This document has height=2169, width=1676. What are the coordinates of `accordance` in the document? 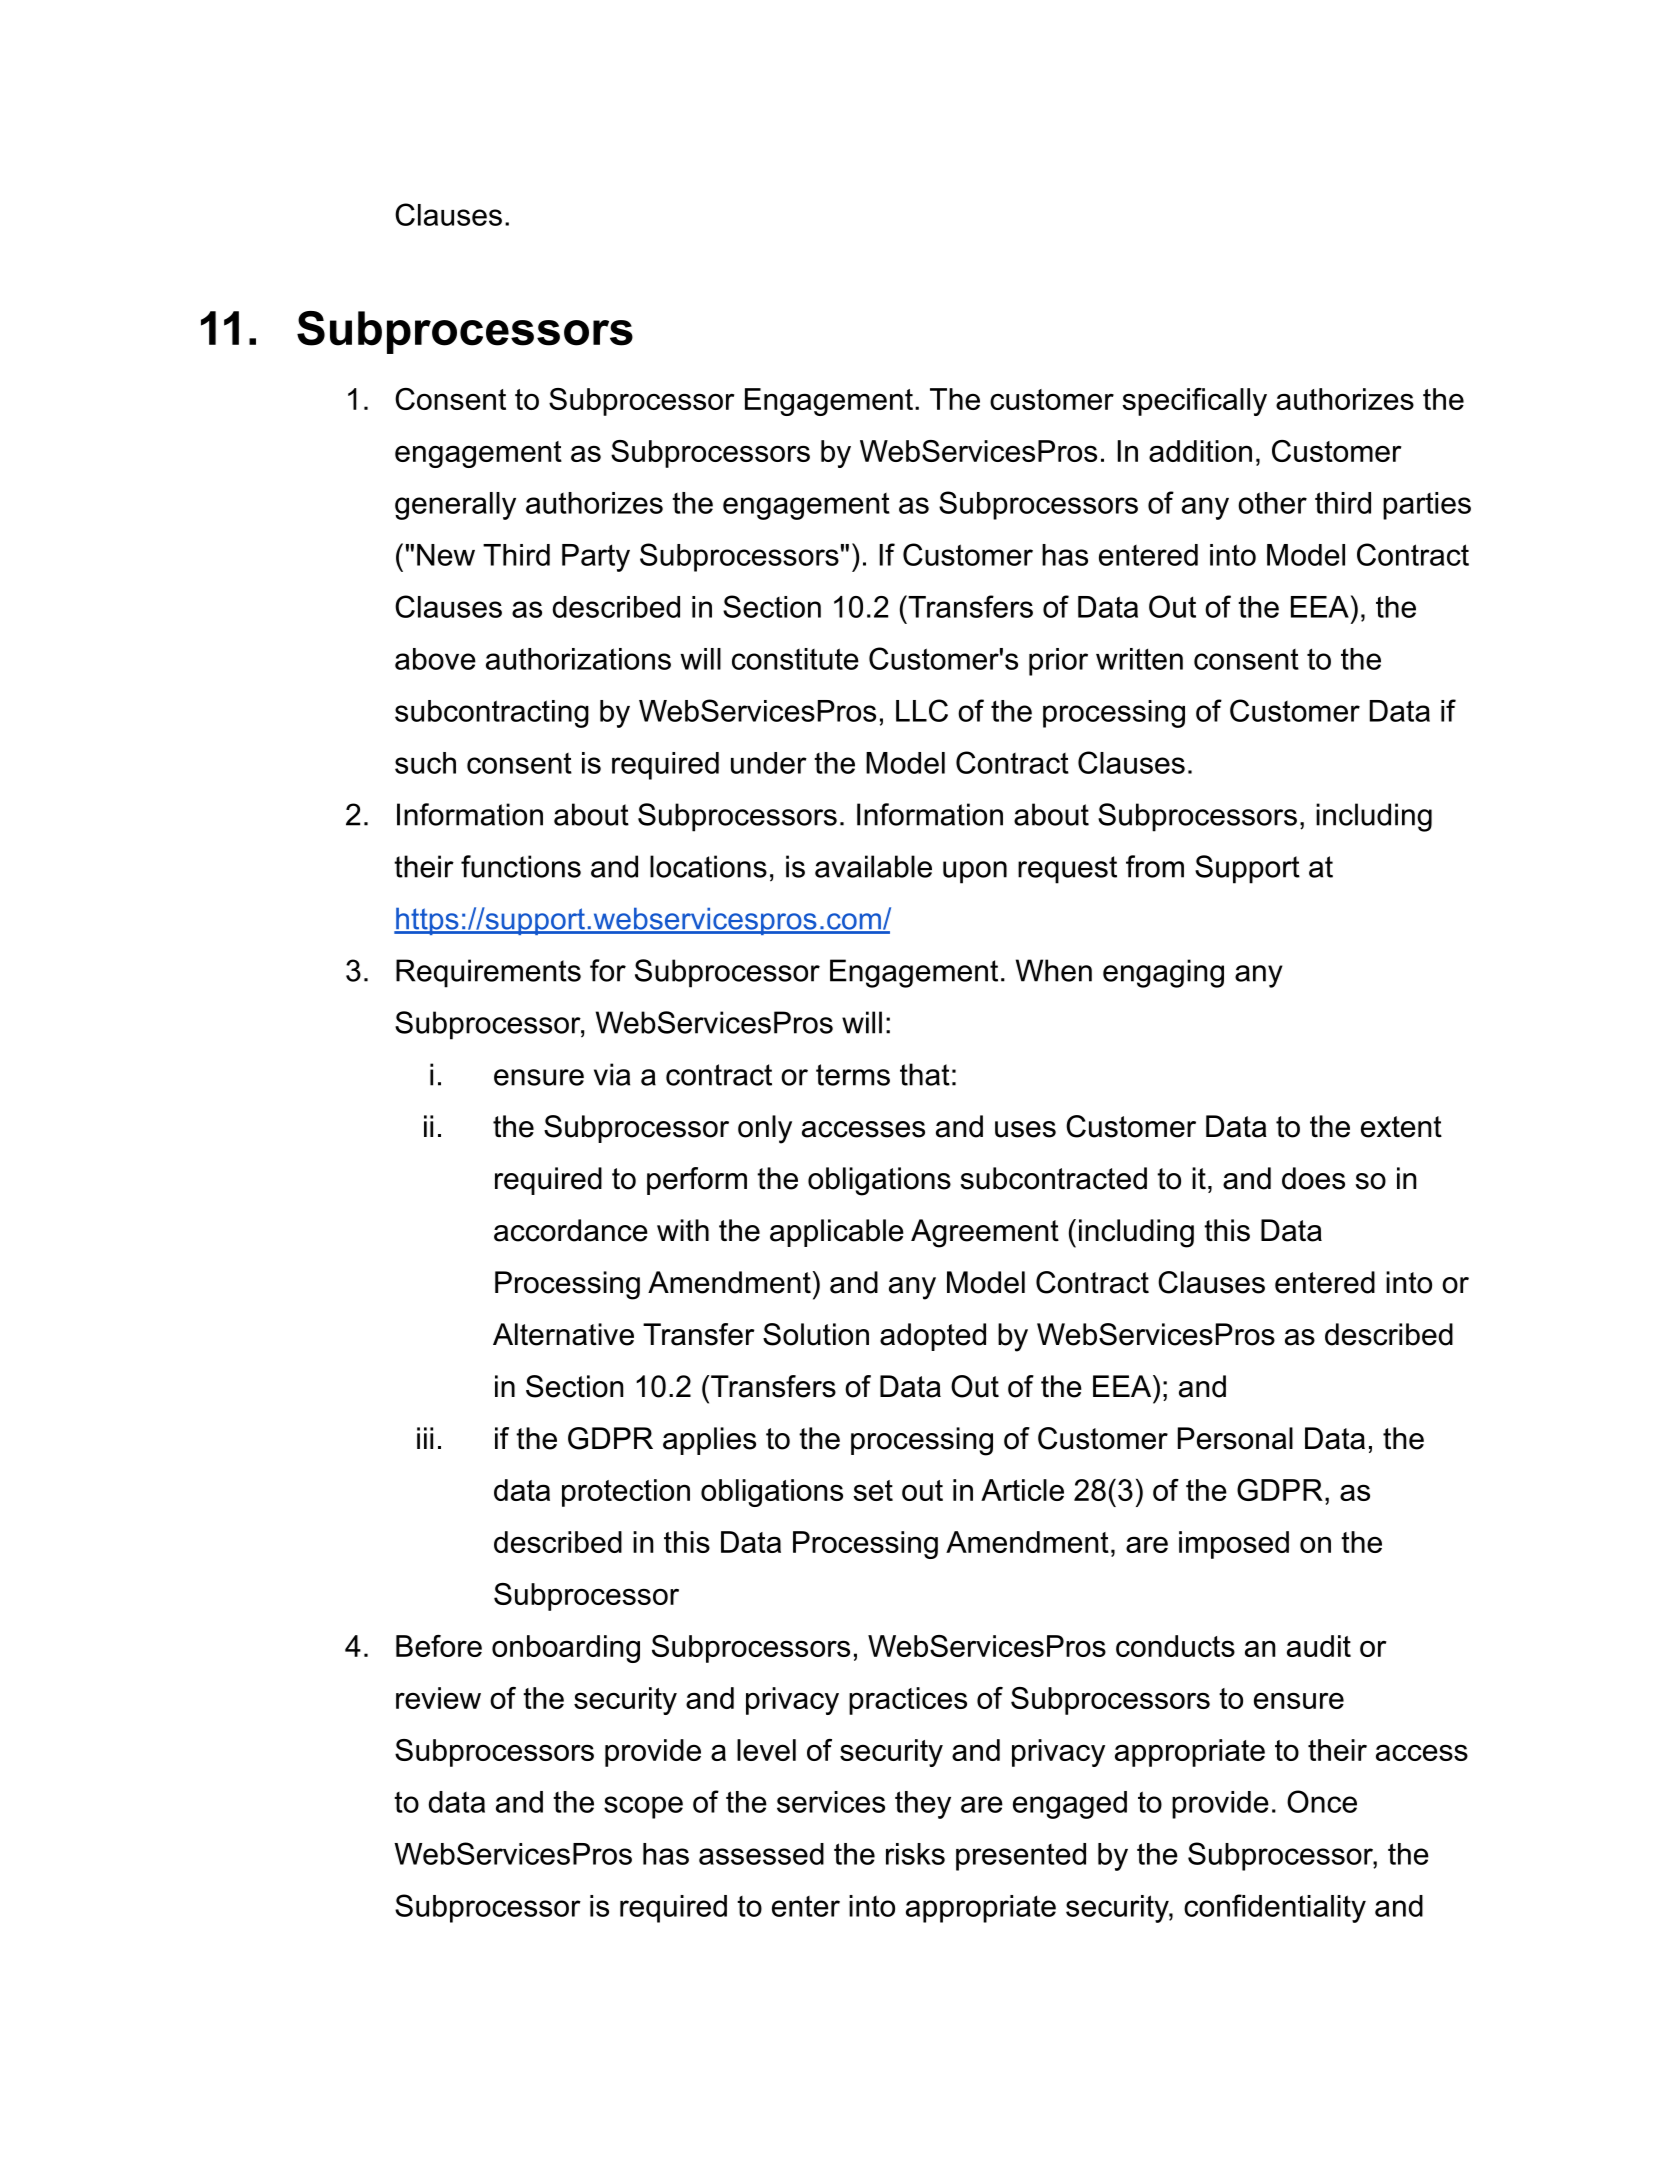 It's located at (571, 1230).
